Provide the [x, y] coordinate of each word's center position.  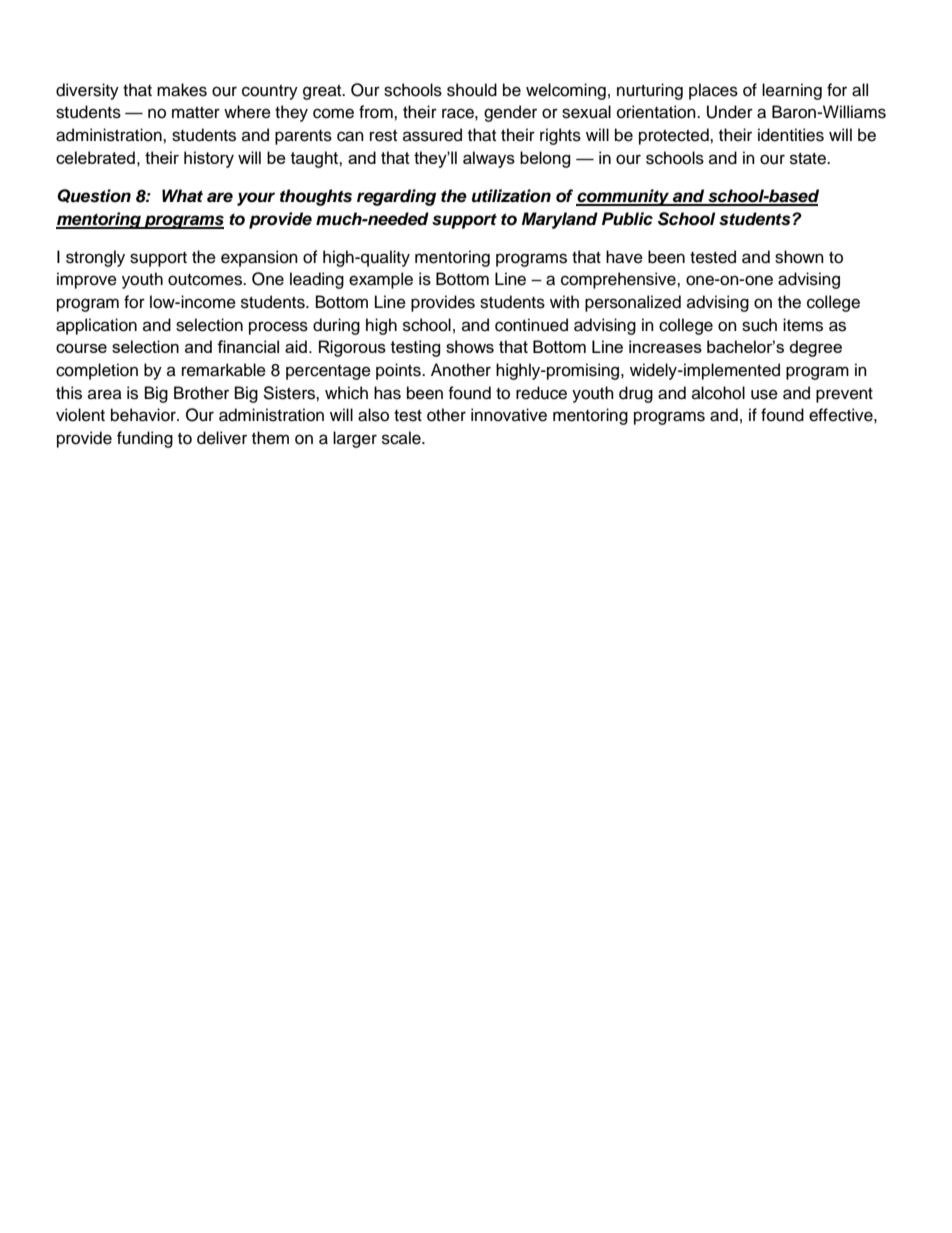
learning [792, 91]
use [764, 394]
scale [402, 438]
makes [182, 90]
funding [145, 439]
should [472, 90]
